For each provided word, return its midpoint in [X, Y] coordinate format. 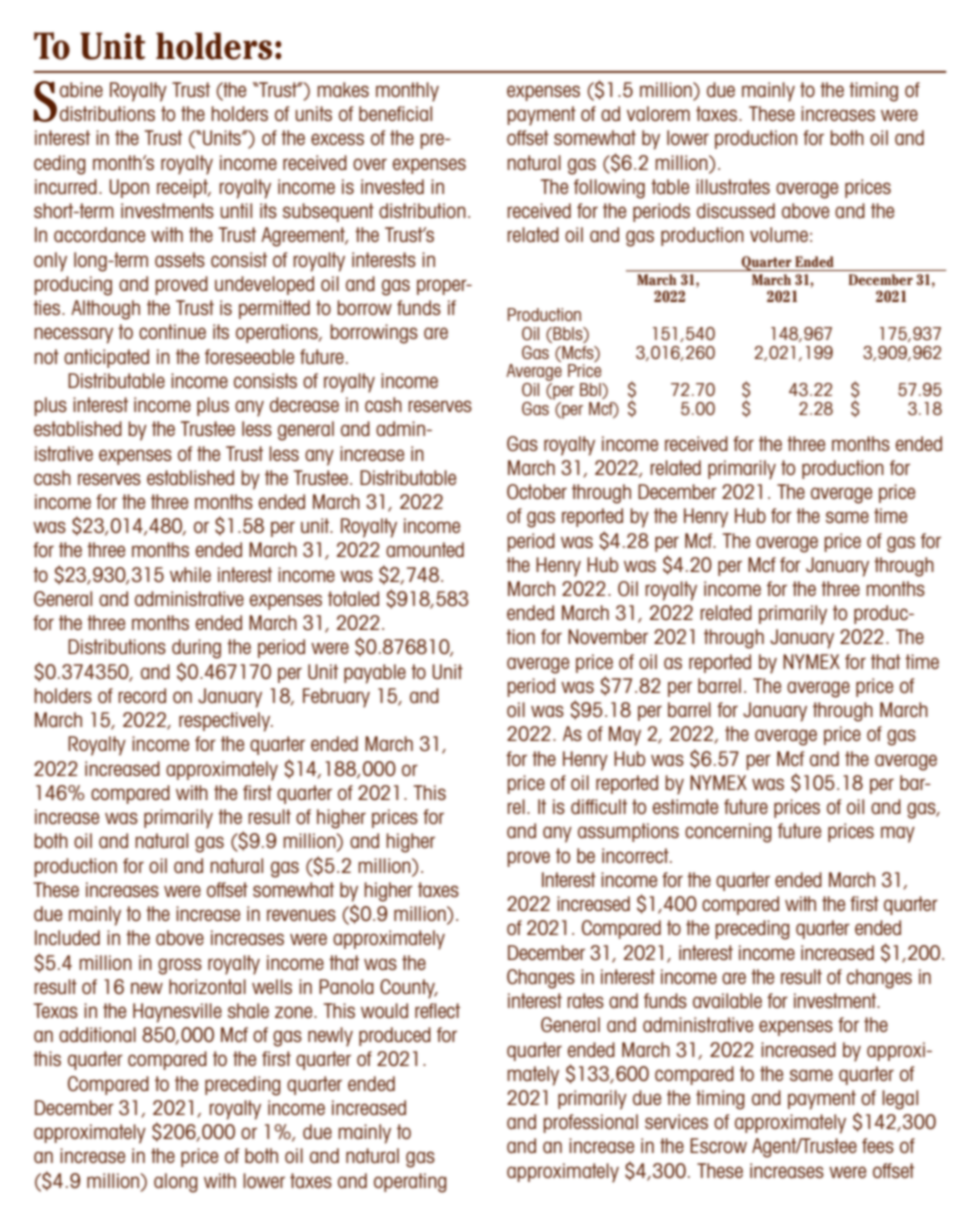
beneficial [395, 113]
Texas [56, 1010]
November [608, 636]
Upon [129, 188]
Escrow [718, 1145]
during [196, 649]
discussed [736, 210]
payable [375, 674]
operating [410, 1183]
